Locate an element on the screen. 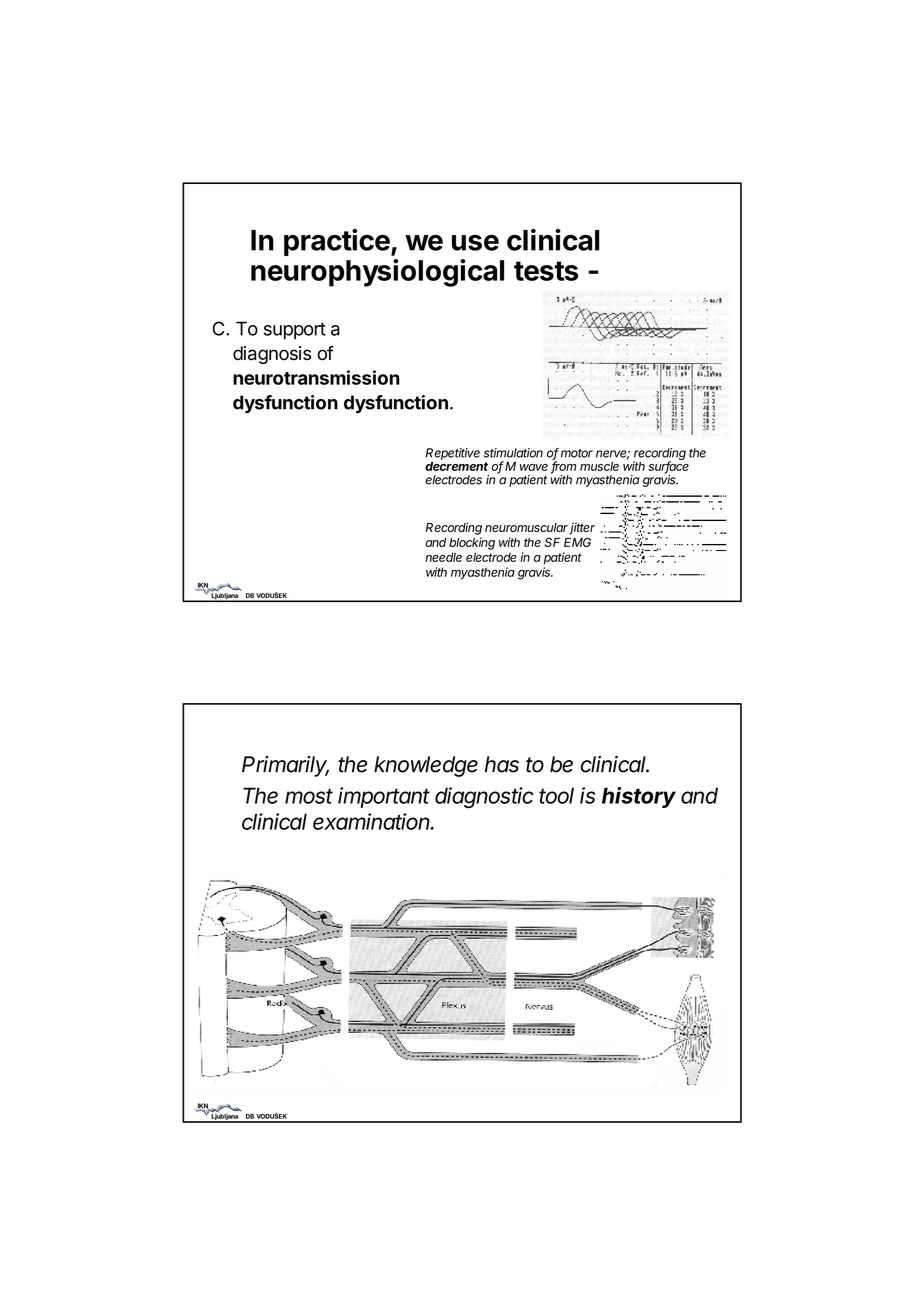  practice is located at coordinates (337, 242).
